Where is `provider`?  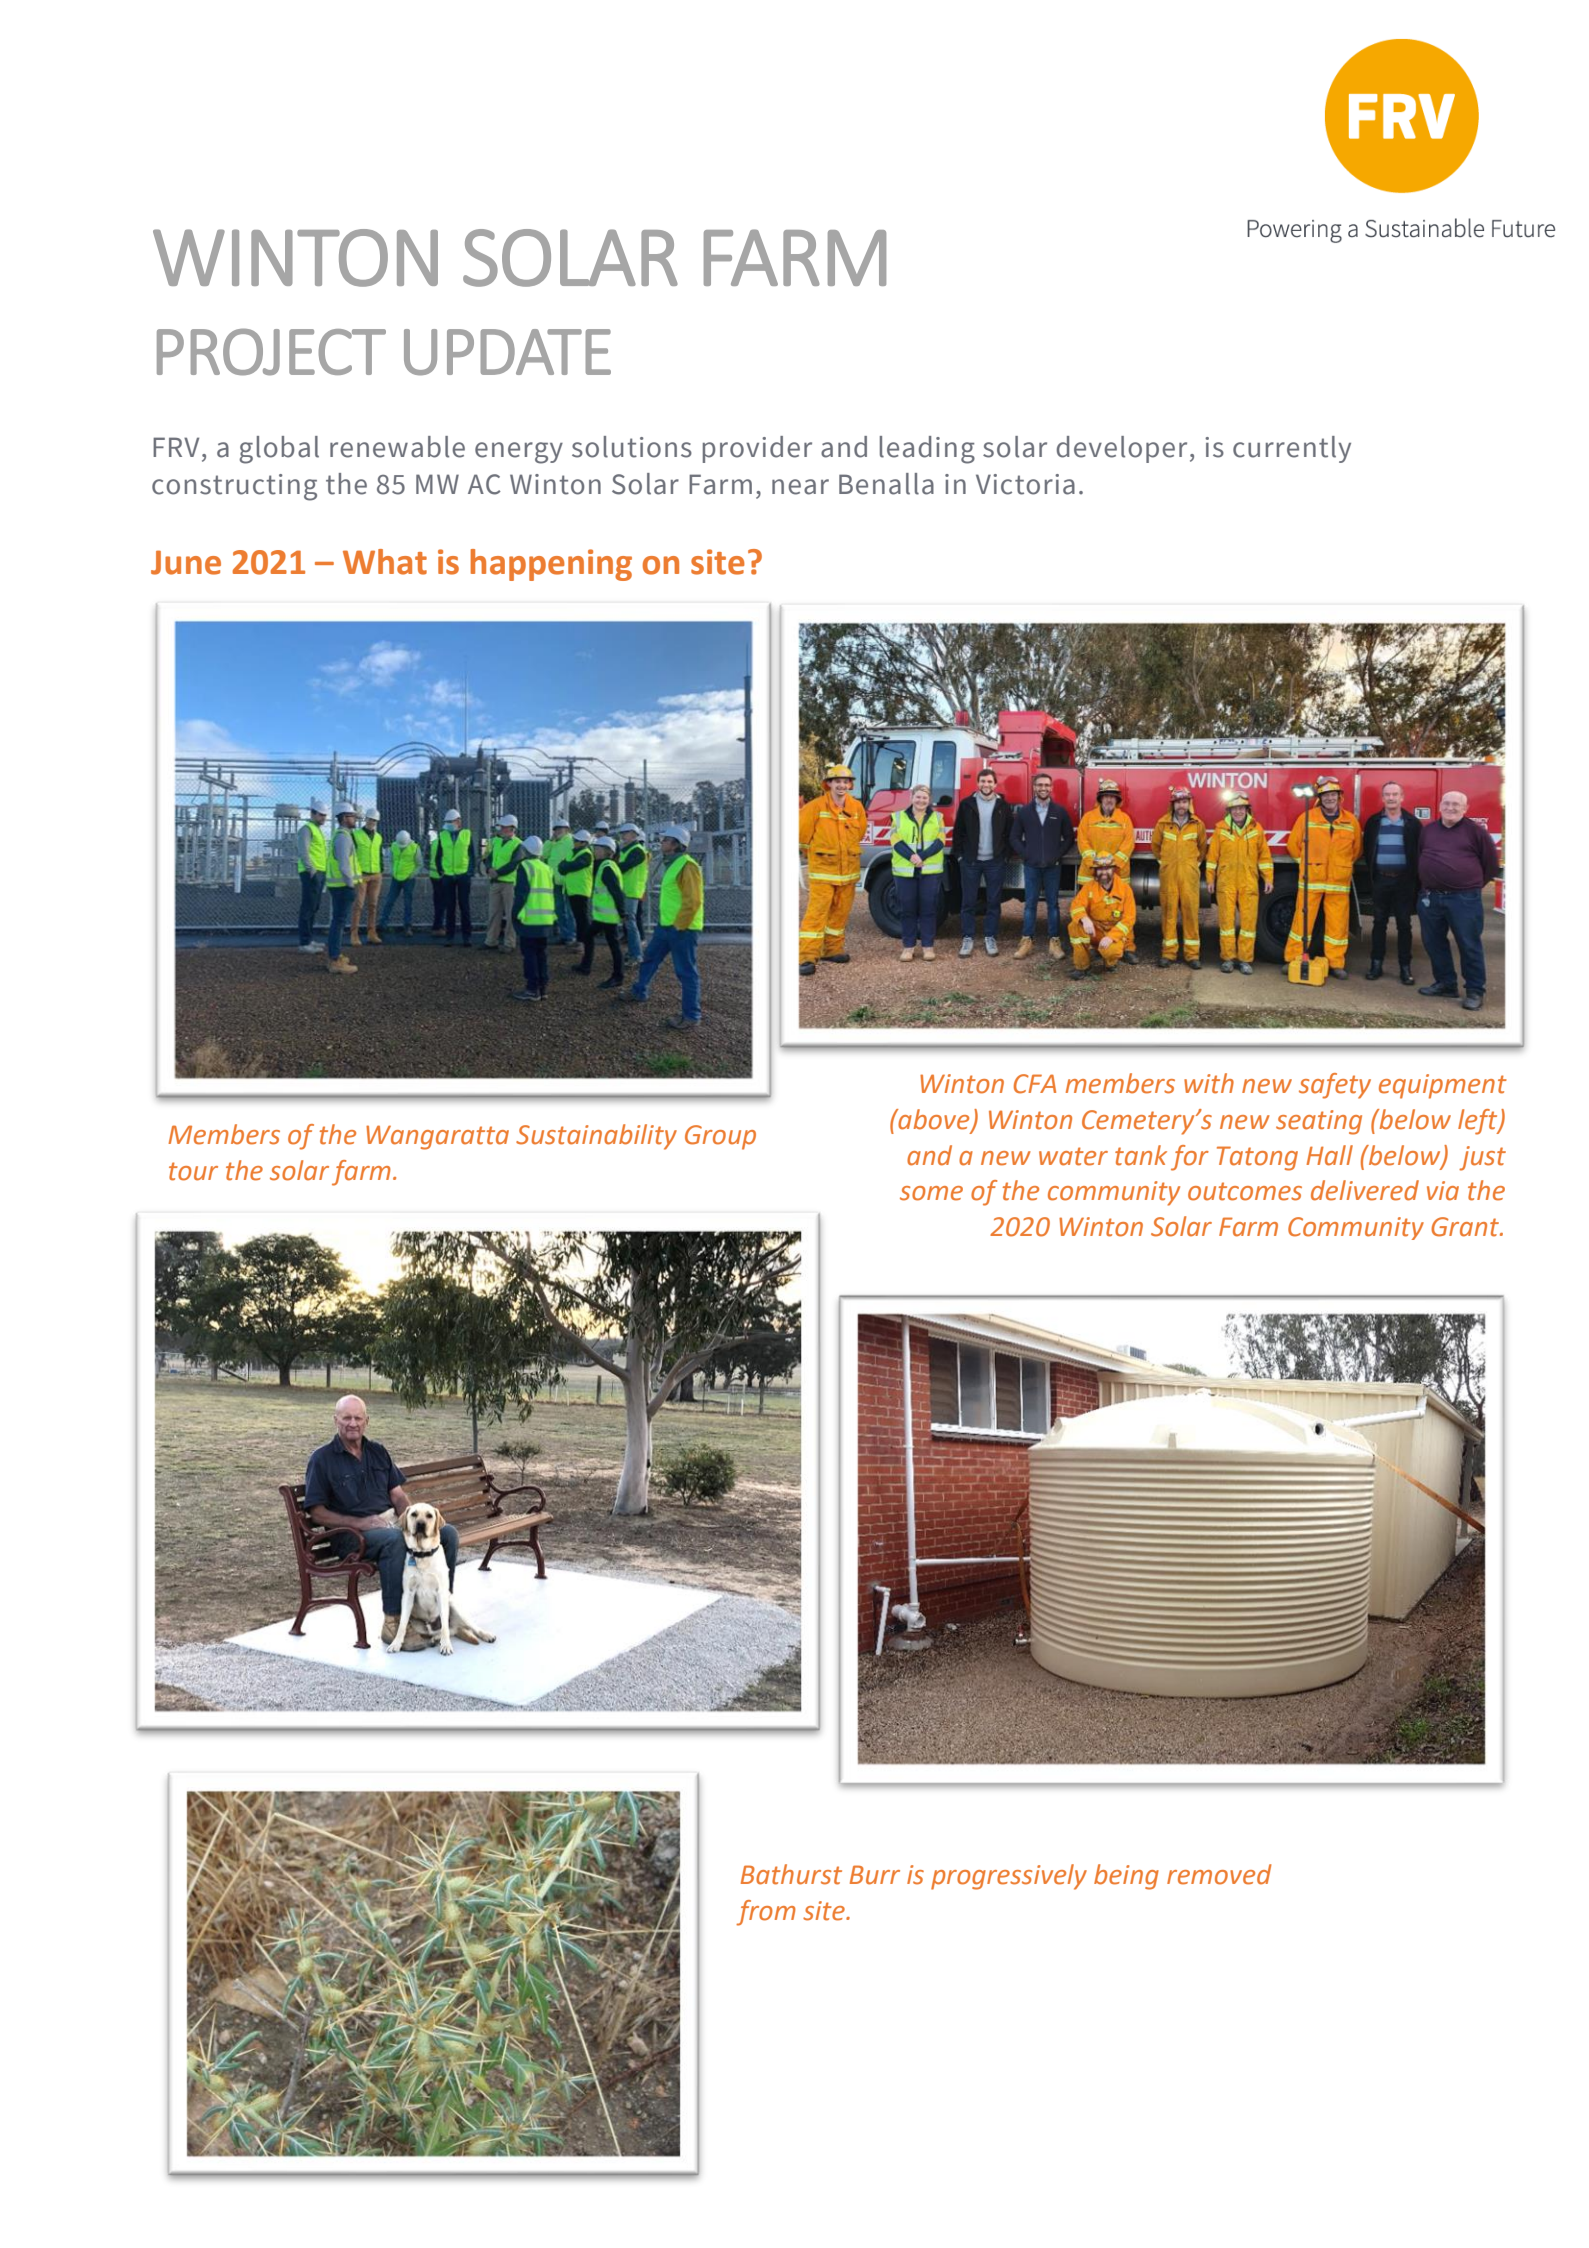
provider is located at coordinates (757, 449).
